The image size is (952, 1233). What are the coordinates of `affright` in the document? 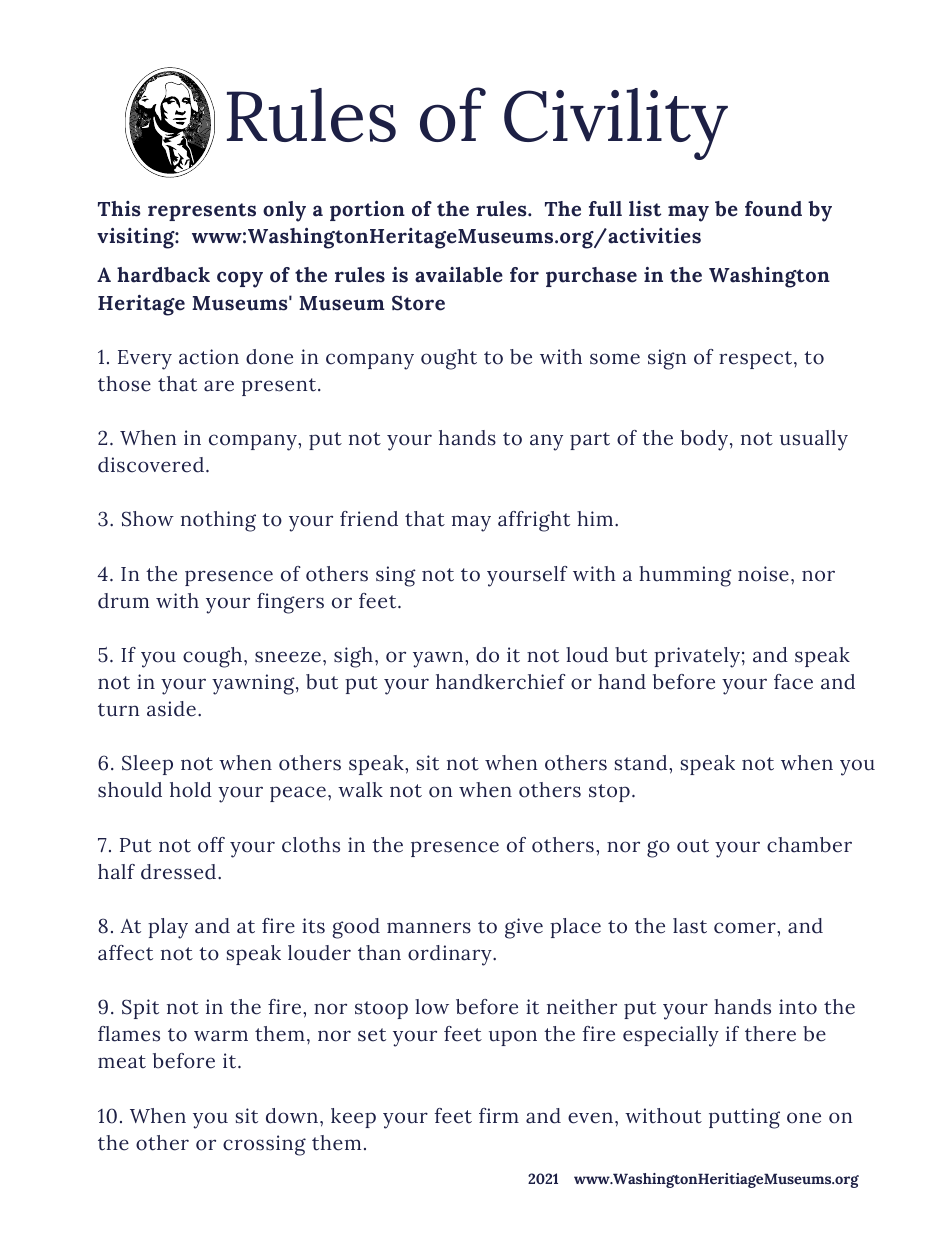 It's located at (534, 521).
